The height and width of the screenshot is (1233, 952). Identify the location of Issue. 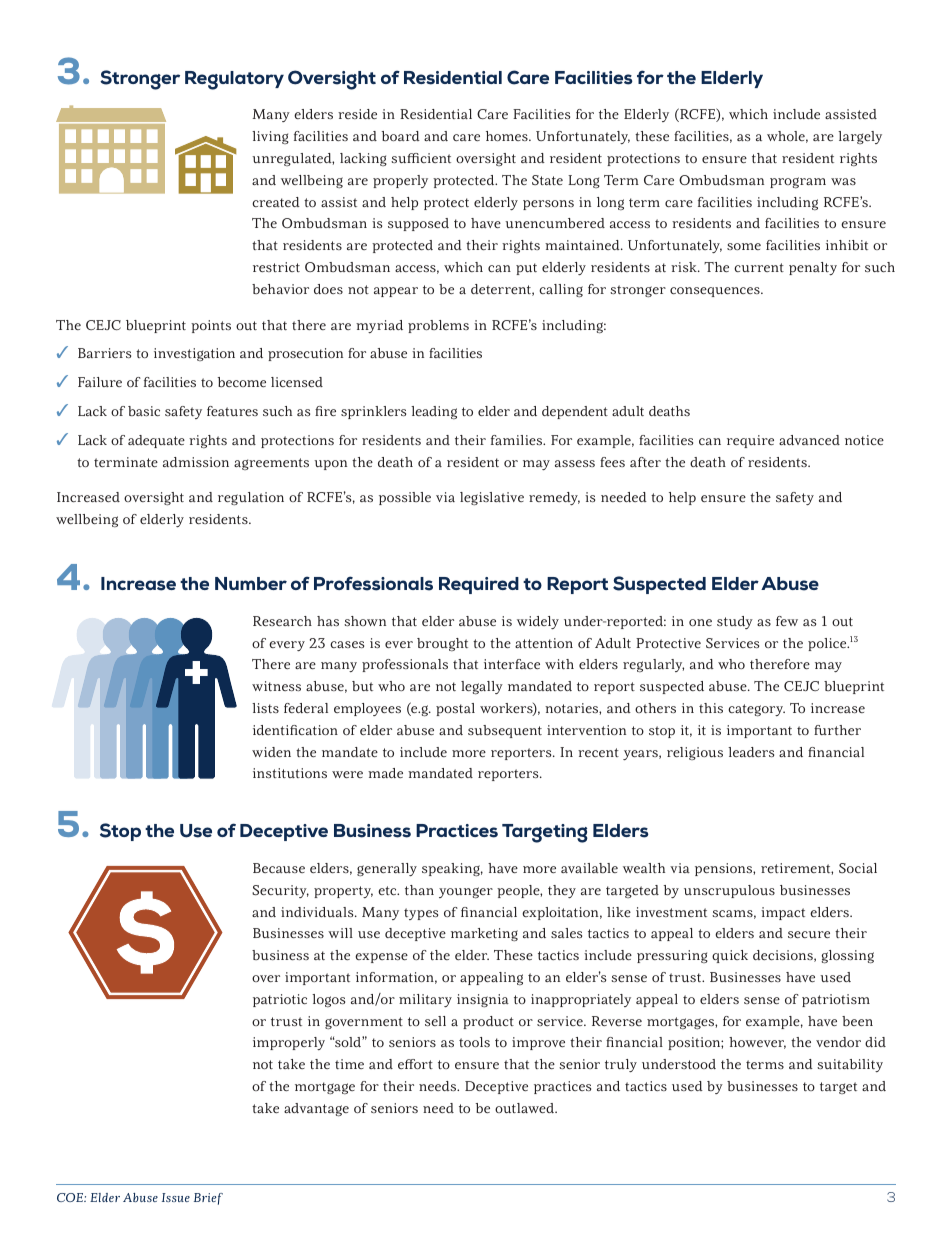
(176, 1197).
